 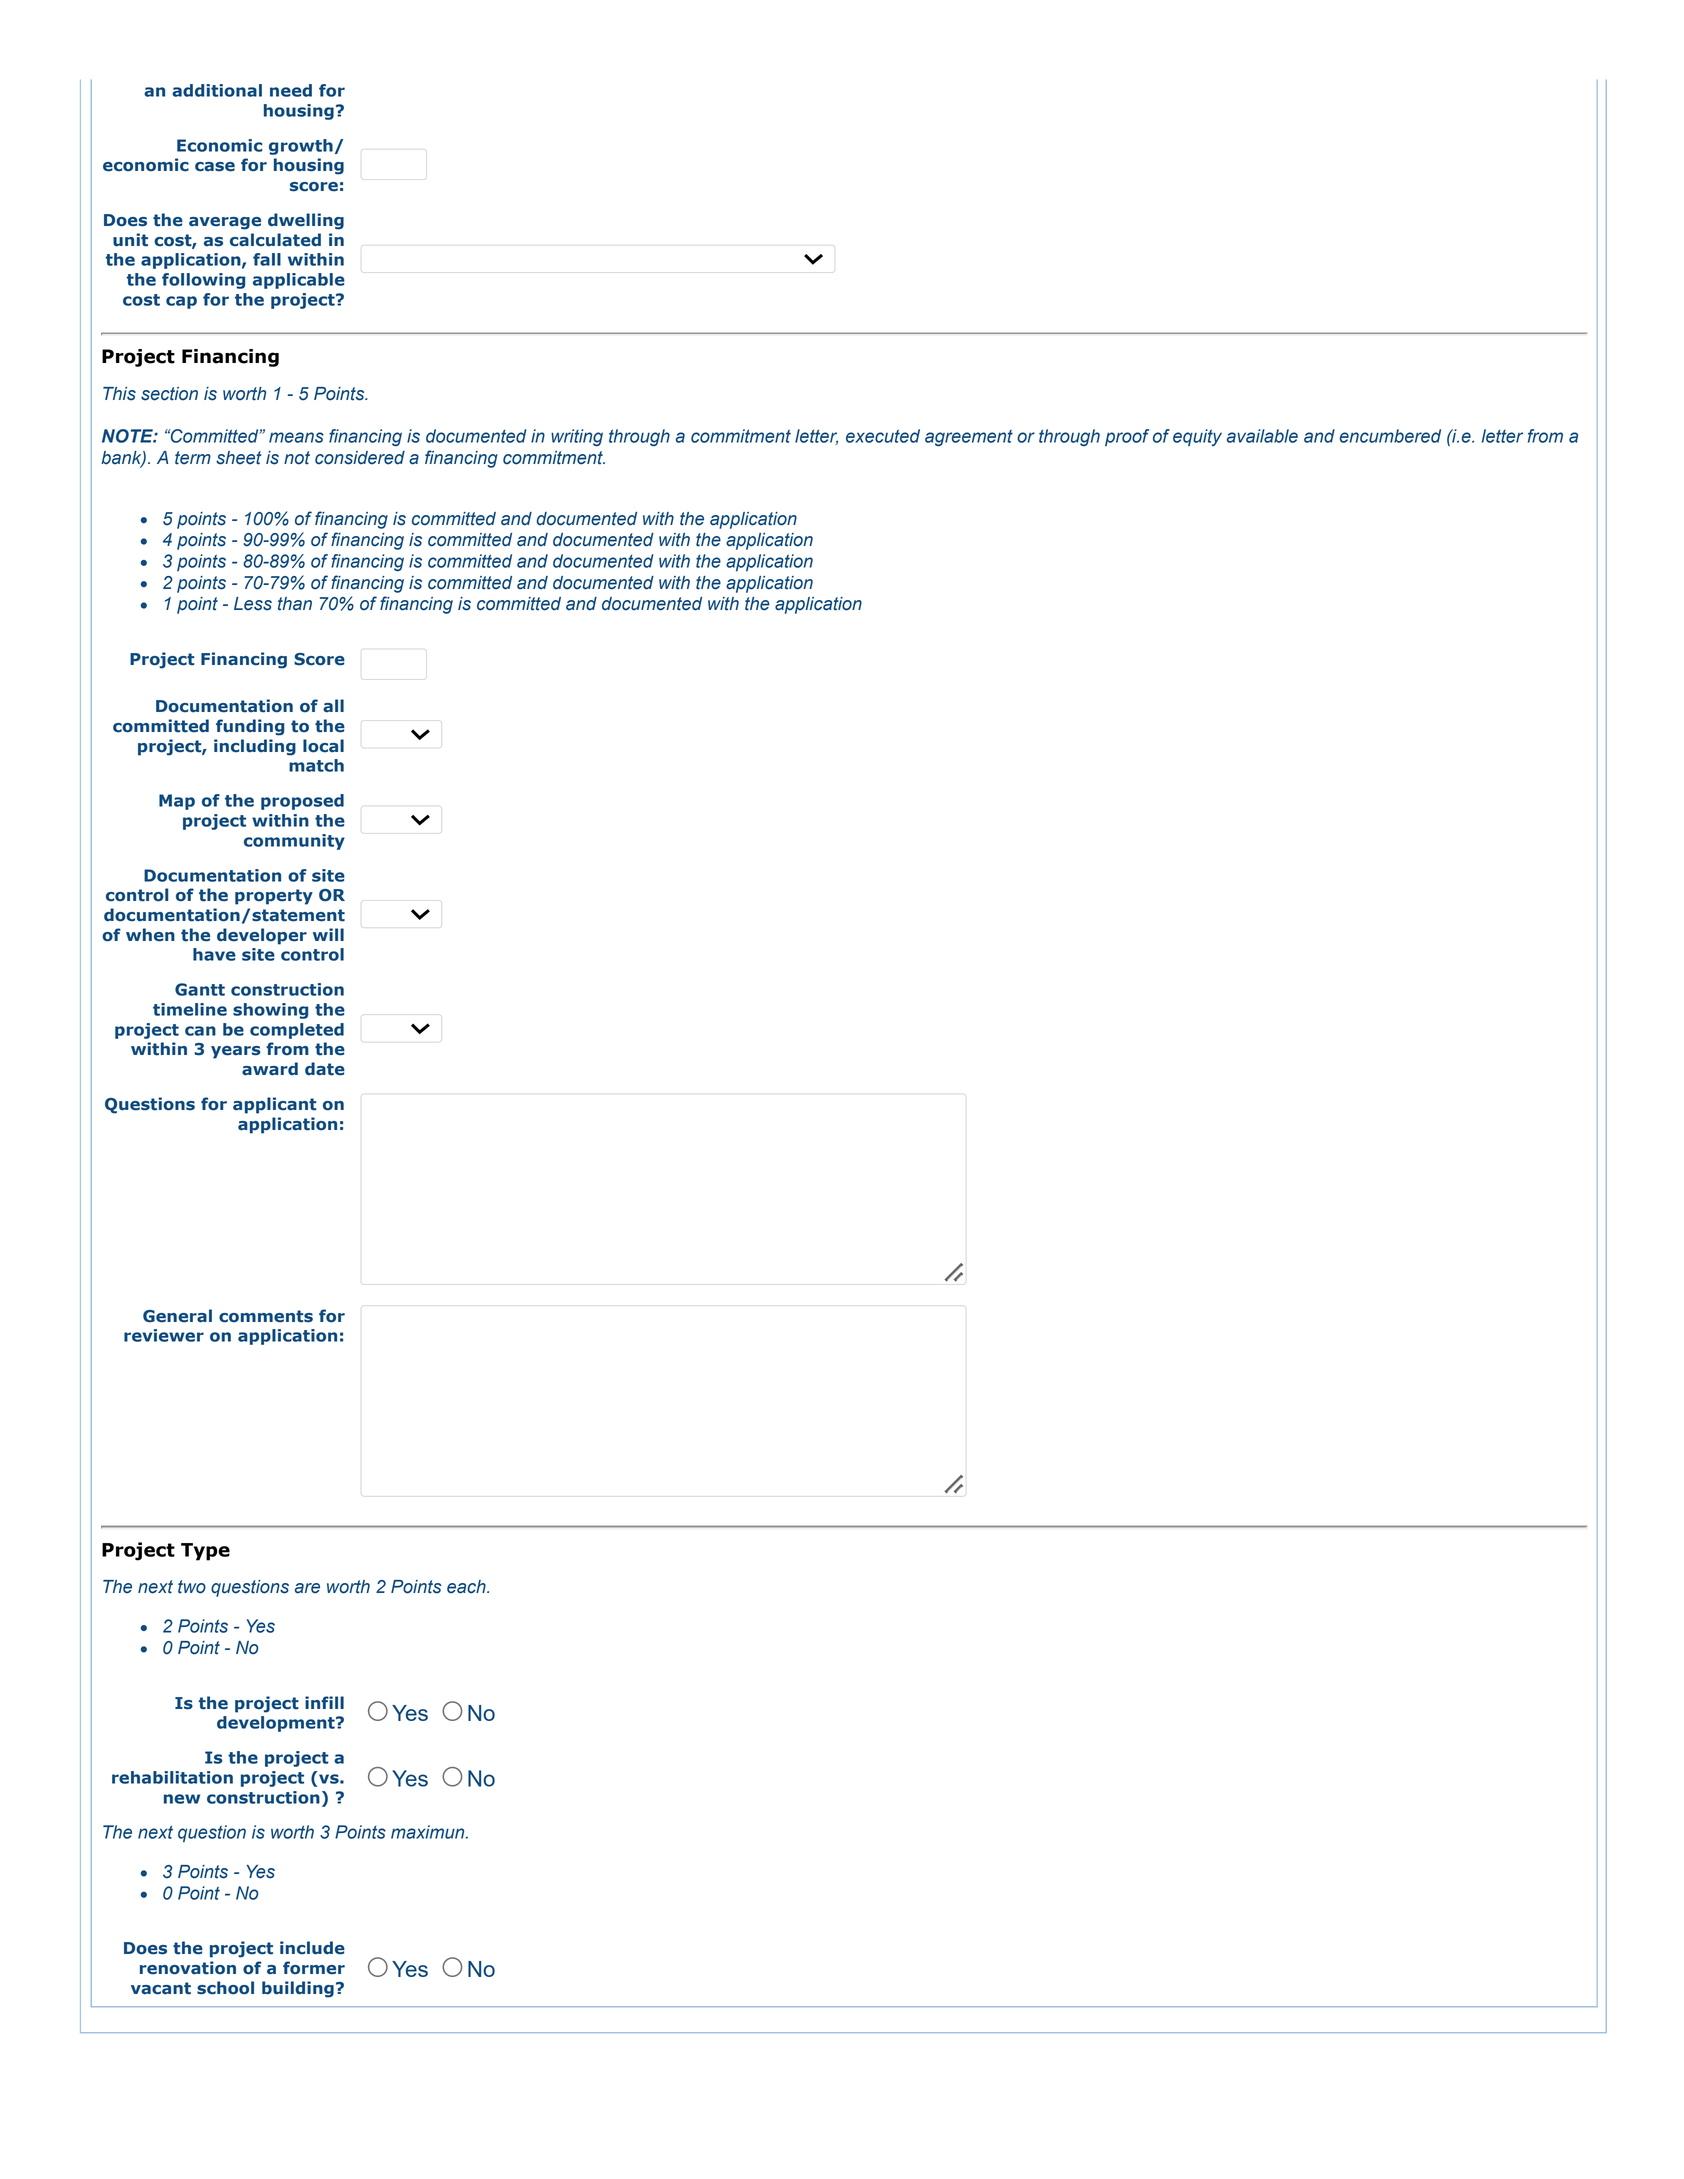 What do you see at coordinates (307, 1588) in the image?
I see `are` at bounding box center [307, 1588].
